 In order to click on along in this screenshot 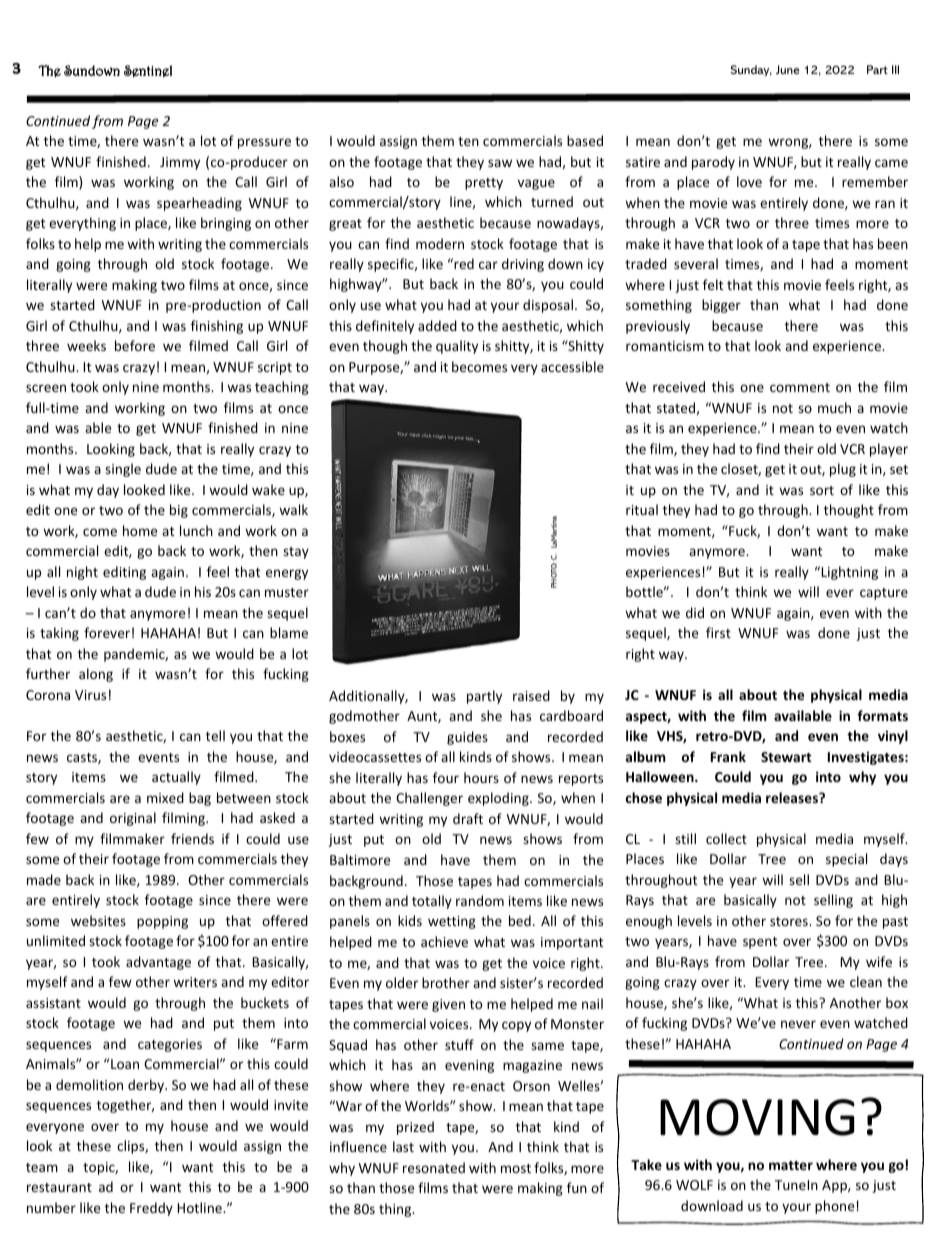, I will do `click(96, 675)`.
